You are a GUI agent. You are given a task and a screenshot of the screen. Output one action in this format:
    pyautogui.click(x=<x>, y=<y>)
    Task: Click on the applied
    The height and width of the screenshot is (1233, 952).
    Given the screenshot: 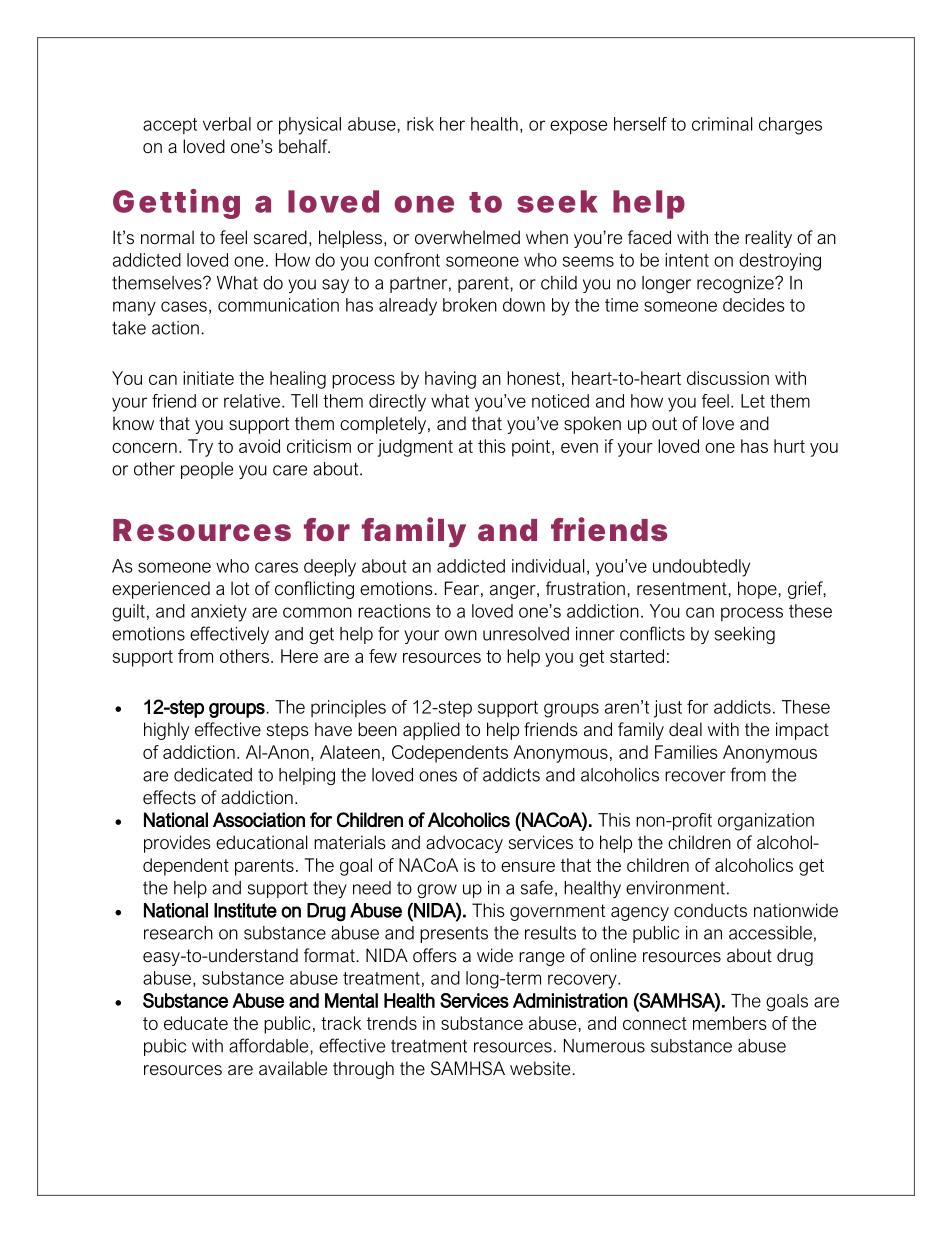 What is the action you would take?
    pyautogui.click(x=431, y=731)
